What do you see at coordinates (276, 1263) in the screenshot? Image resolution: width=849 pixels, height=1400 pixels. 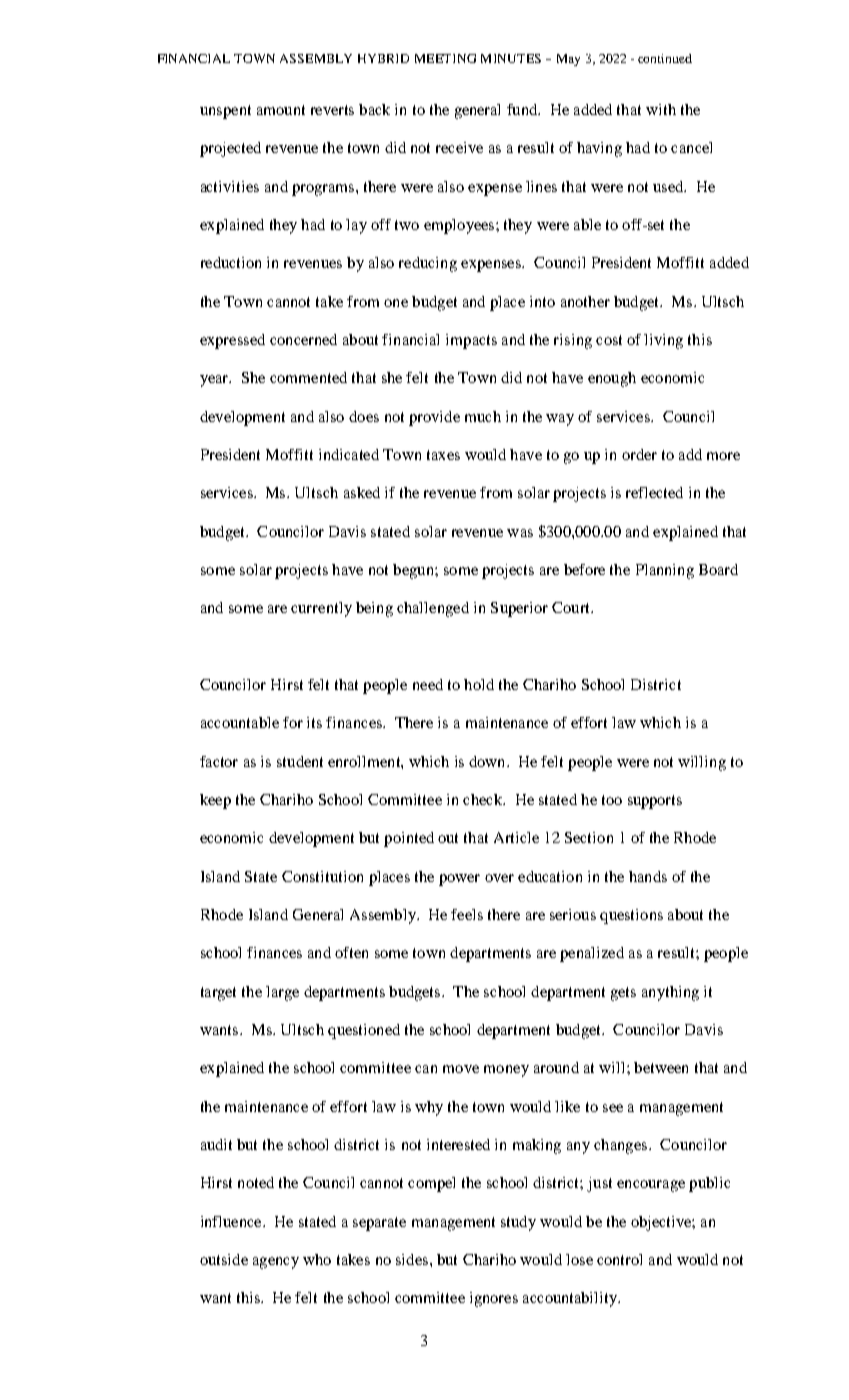 I see `agency` at bounding box center [276, 1263].
